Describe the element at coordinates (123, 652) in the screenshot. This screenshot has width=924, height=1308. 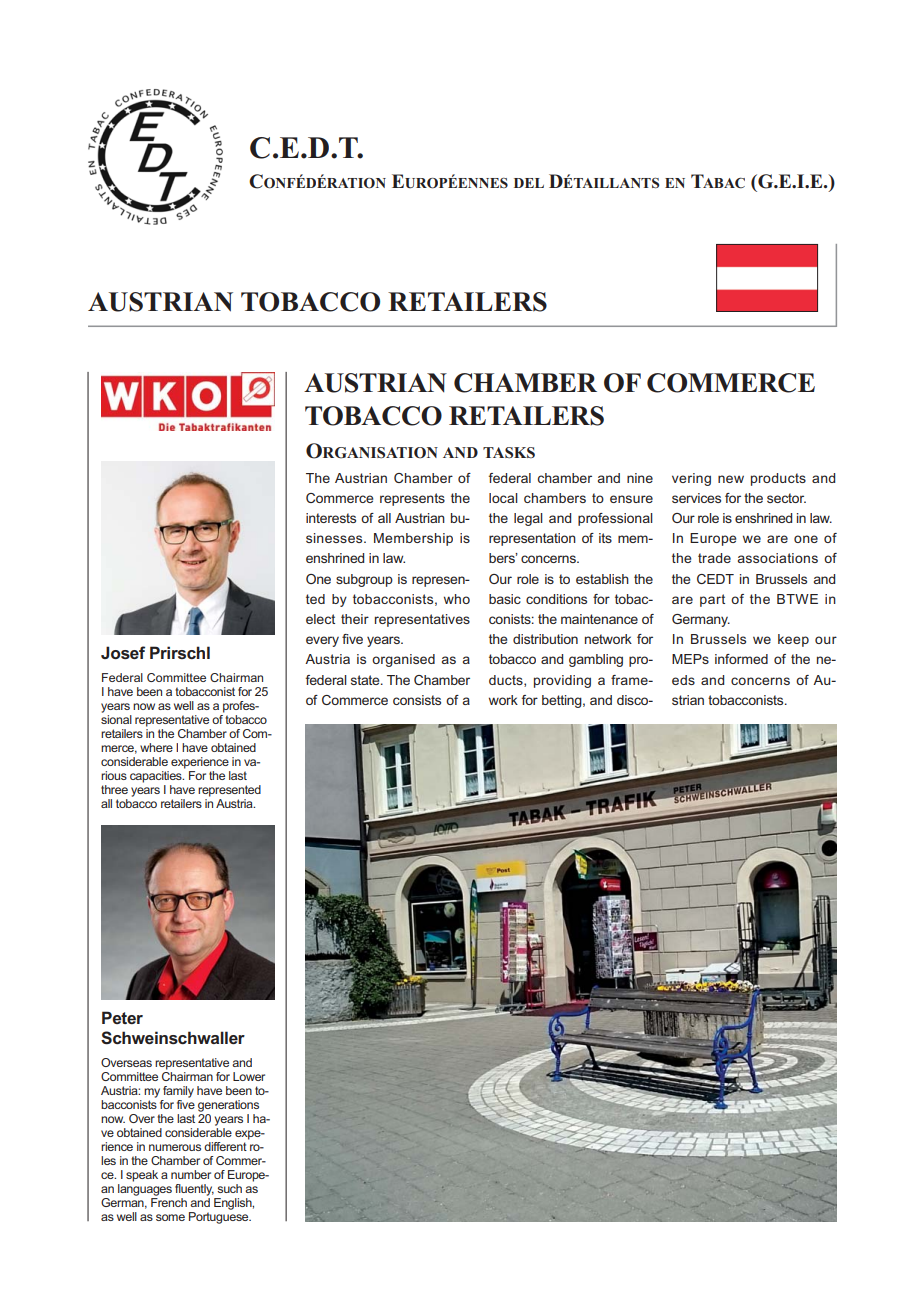
I see `Josef` at that location.
